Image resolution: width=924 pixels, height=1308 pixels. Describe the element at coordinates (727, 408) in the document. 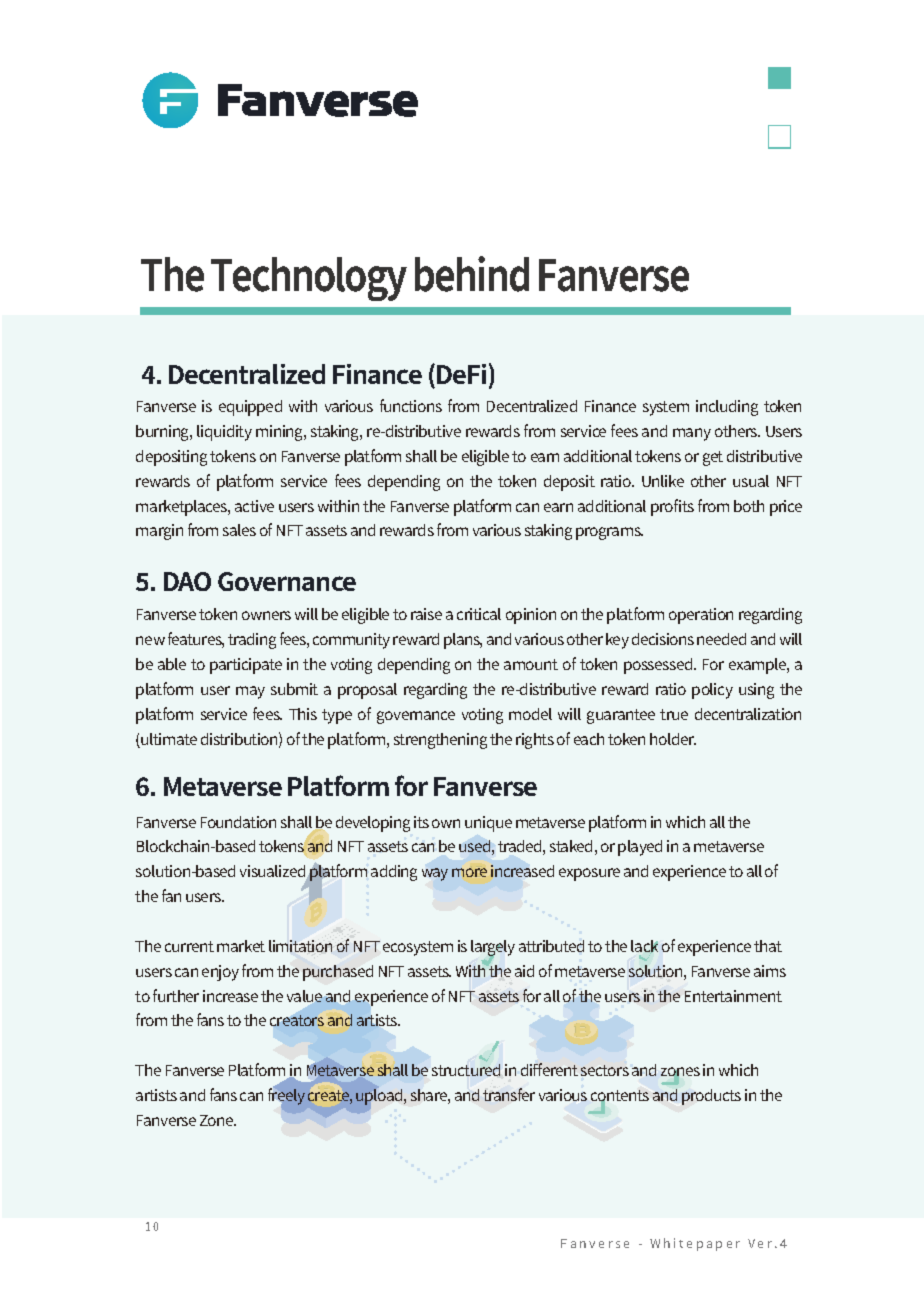

I see `including` at that location.
